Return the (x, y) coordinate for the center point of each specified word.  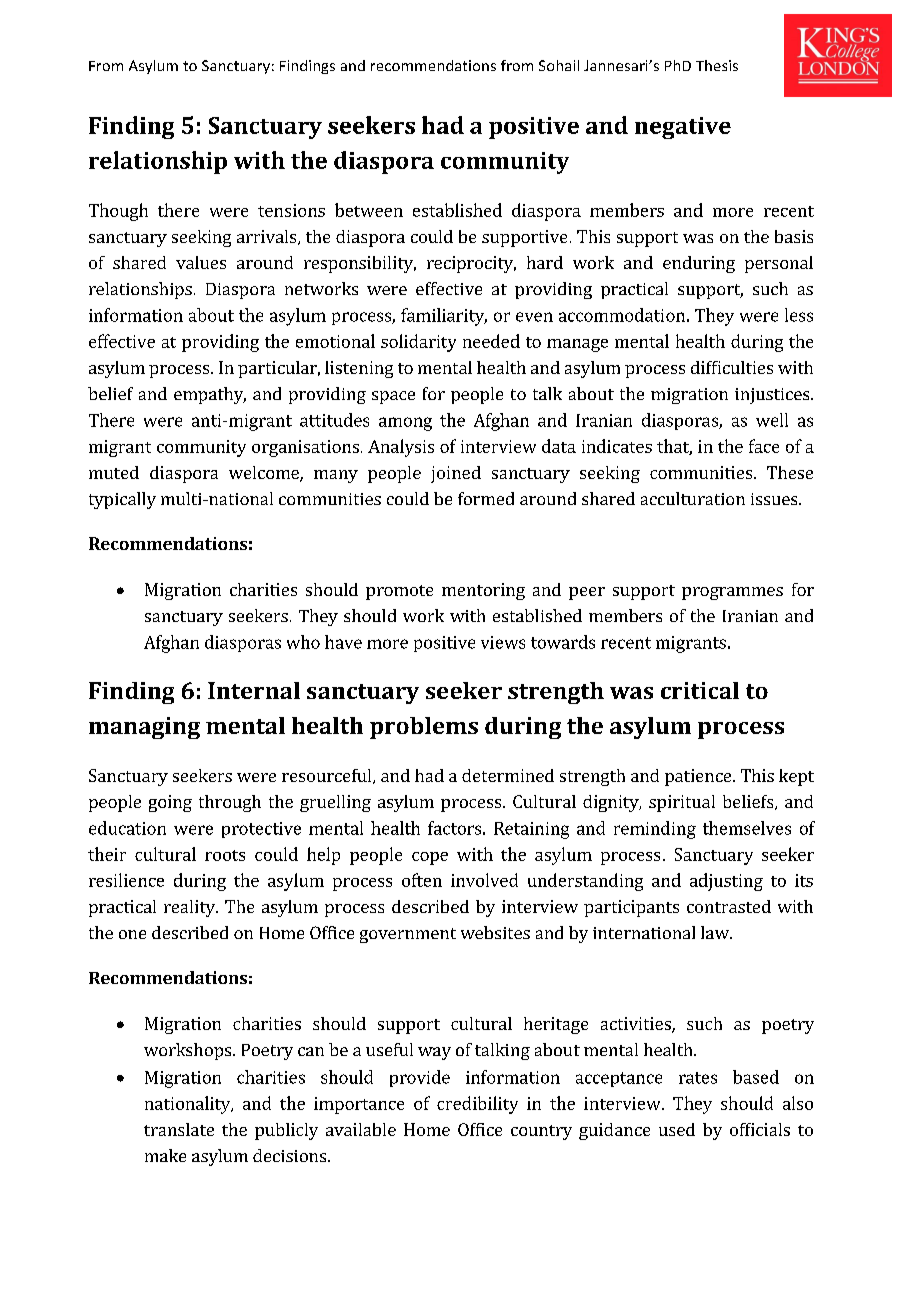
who (303, 642)
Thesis (717, 65)
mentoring (483, 591)
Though (118, 212)
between (369, 210)
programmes (732, 593)
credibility (477, 1105)
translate (179, 1129)
